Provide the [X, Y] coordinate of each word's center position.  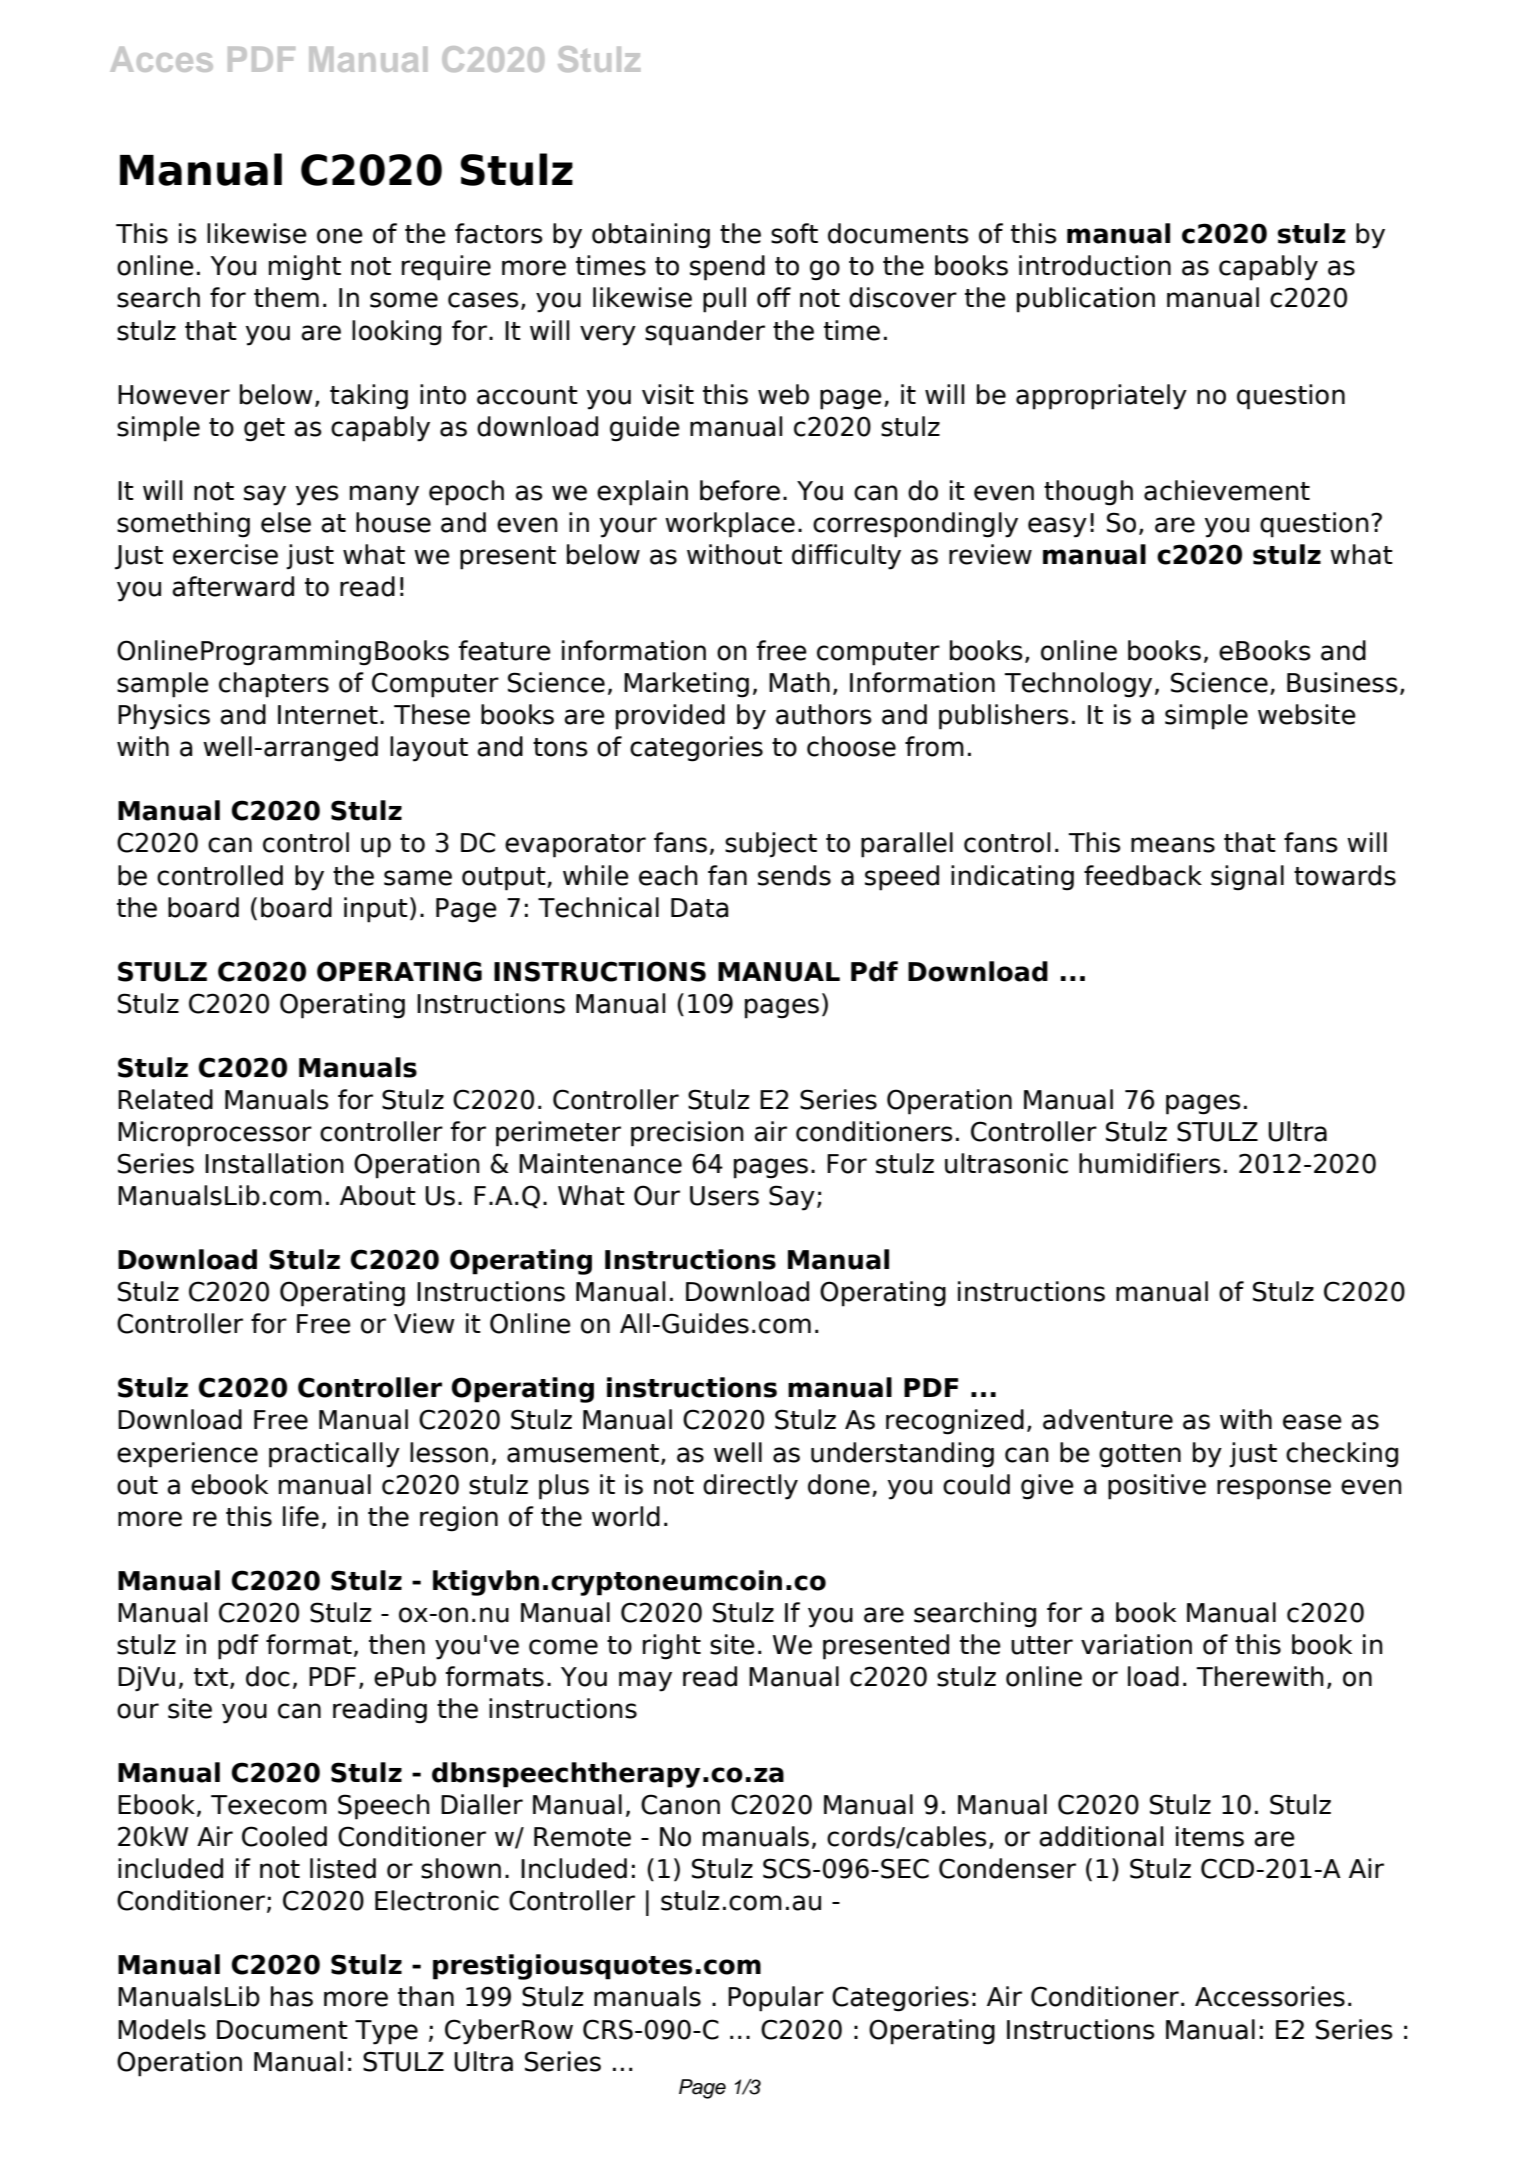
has [292, 1996]
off [774, 297]
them [286, 297]
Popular [776, 1999]
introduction [1095, 265]
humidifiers [1150, 1163]
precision [687, 1134]
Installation [274, 1163]
